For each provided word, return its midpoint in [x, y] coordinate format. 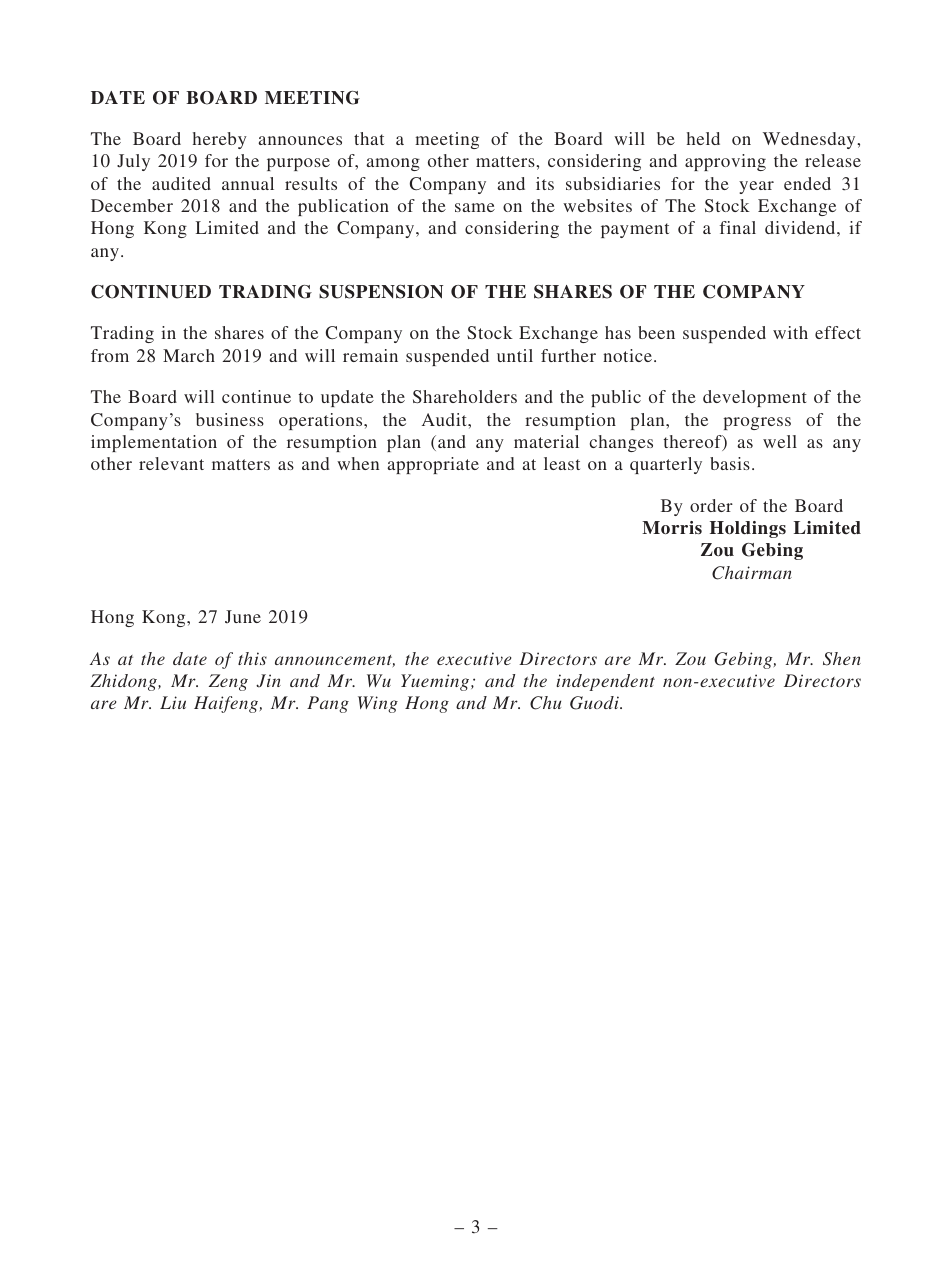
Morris [672, 527]
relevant [171, 463]
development [755, 398]
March [189, 355]
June [243, 616]
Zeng [228, 682]
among [393, 164]
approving [725, 162]
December [132, 205]
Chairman [752, 573]
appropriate [433, 465]
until [515, 355]
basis [730, 463]
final [738, 227]
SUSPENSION [381, 292]
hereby [220, 140]
